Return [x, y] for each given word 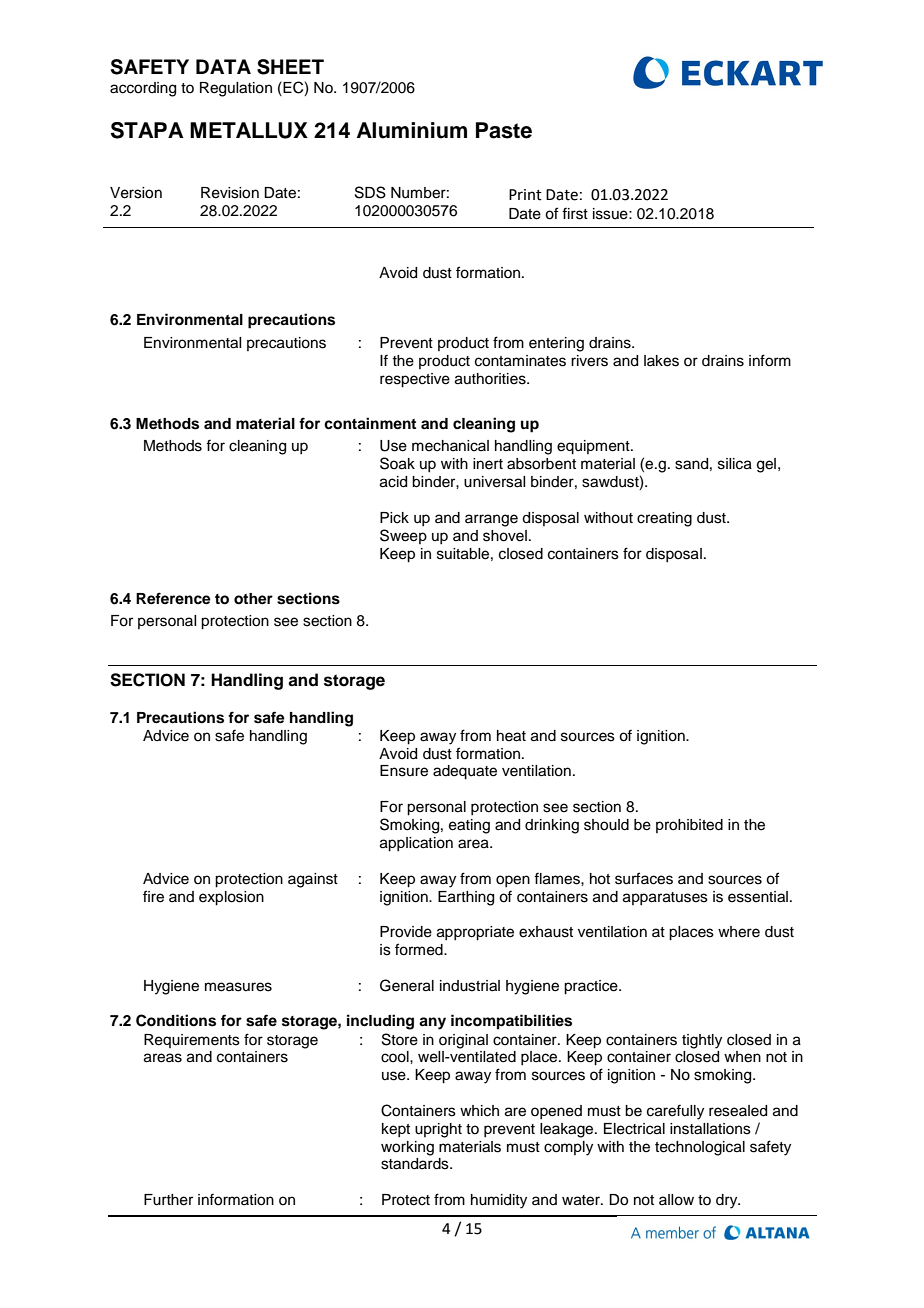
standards [416, 1164]
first [575, 213]
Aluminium [412, 130]
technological [700, 1148]
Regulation [236, 89]
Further [168, 1200]
